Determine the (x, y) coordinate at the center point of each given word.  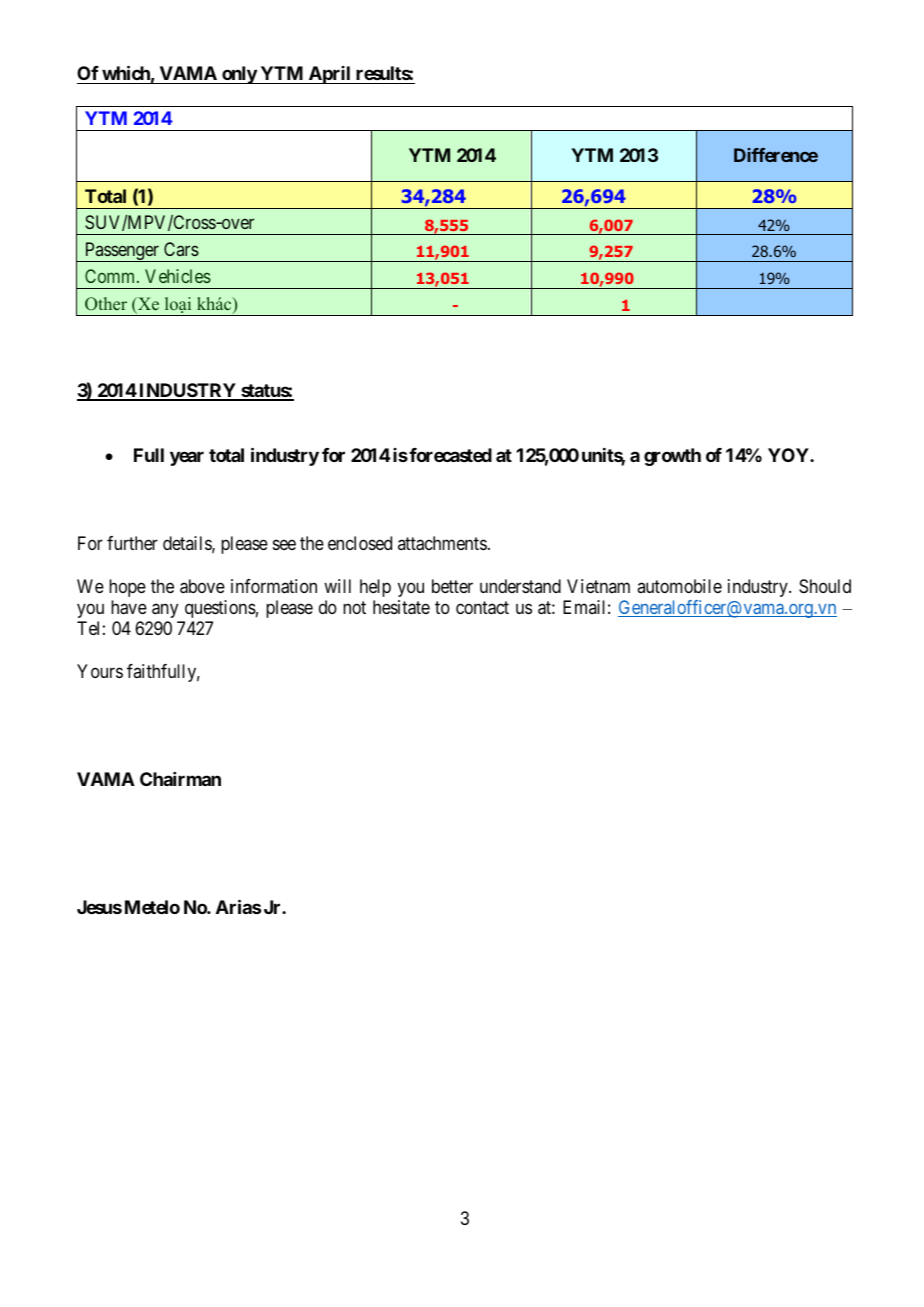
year (187, 459)
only (239, 75)
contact (482, 608)
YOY (789, 455)
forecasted (450, 455)
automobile (679, 586)
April (329, 75)
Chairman (180, 779)
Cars (181, 249)
